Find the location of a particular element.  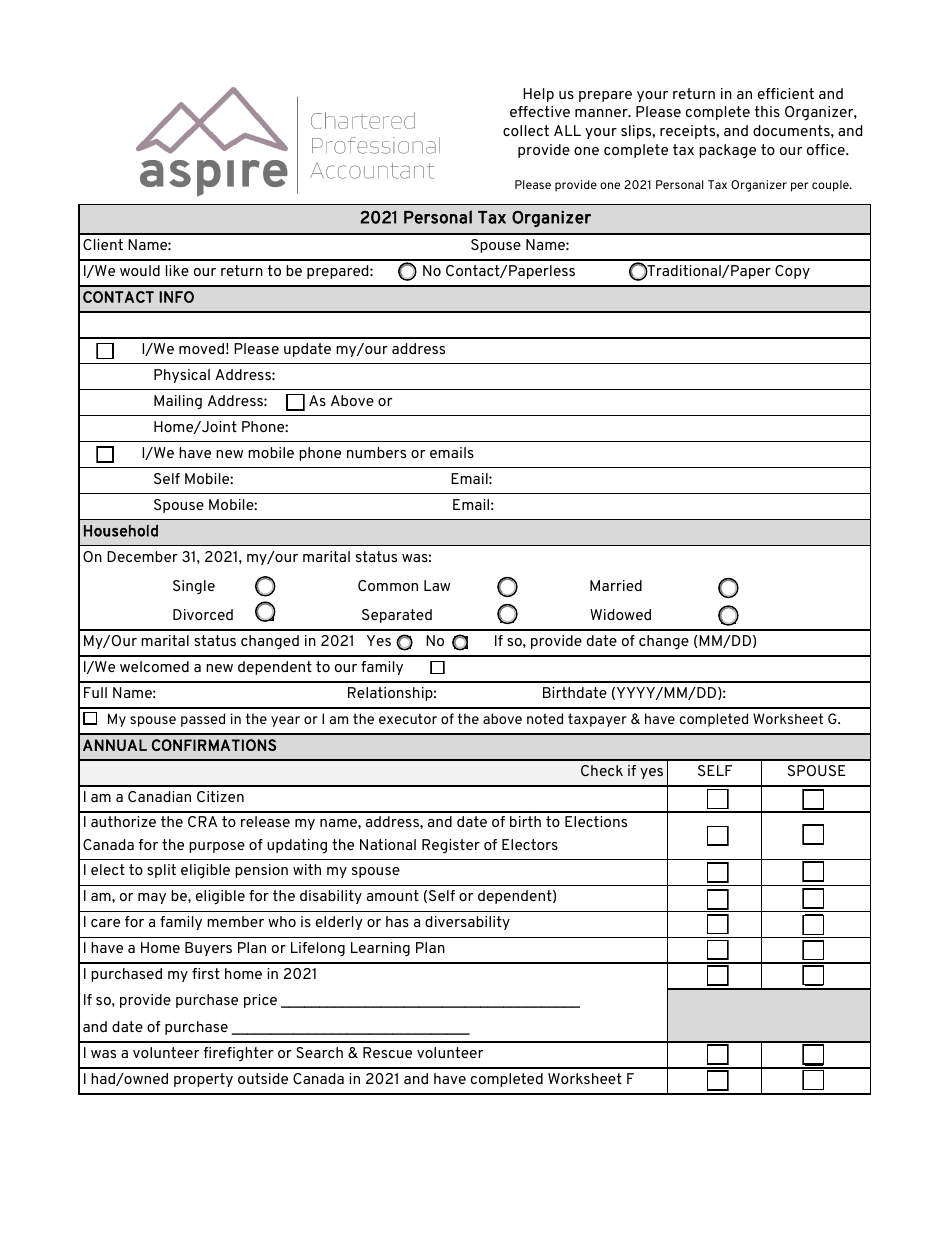

Check is located at coordinates (602, 770).
